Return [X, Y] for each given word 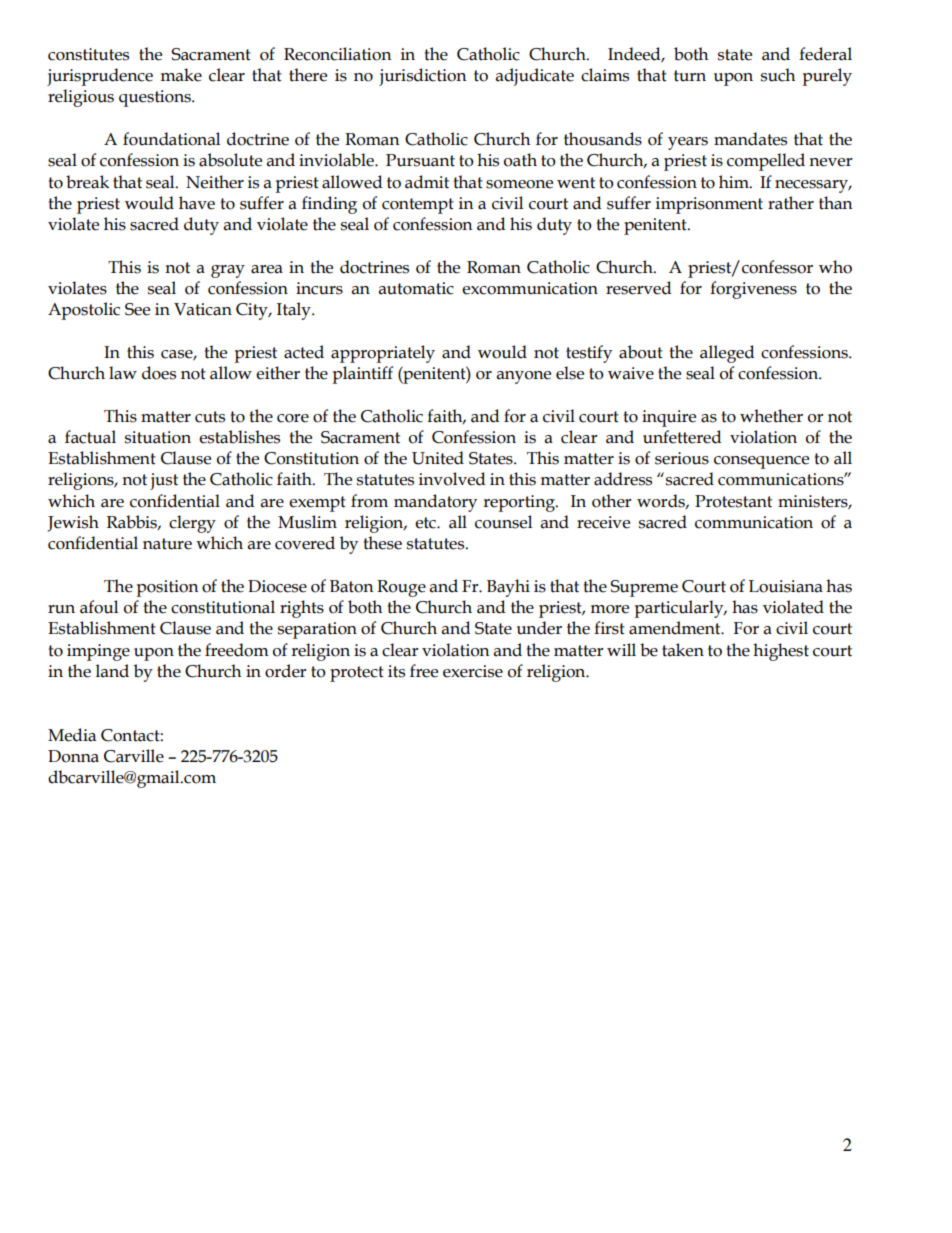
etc [426, 523]
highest [781, 652]
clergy [192, 524]
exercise [473, 671]
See [137, 309]
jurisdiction [423, 77]
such [778, 75]
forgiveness [753, 290]
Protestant [733, 501]
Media [72, 735]
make [181, 75]
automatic [416, 288]
